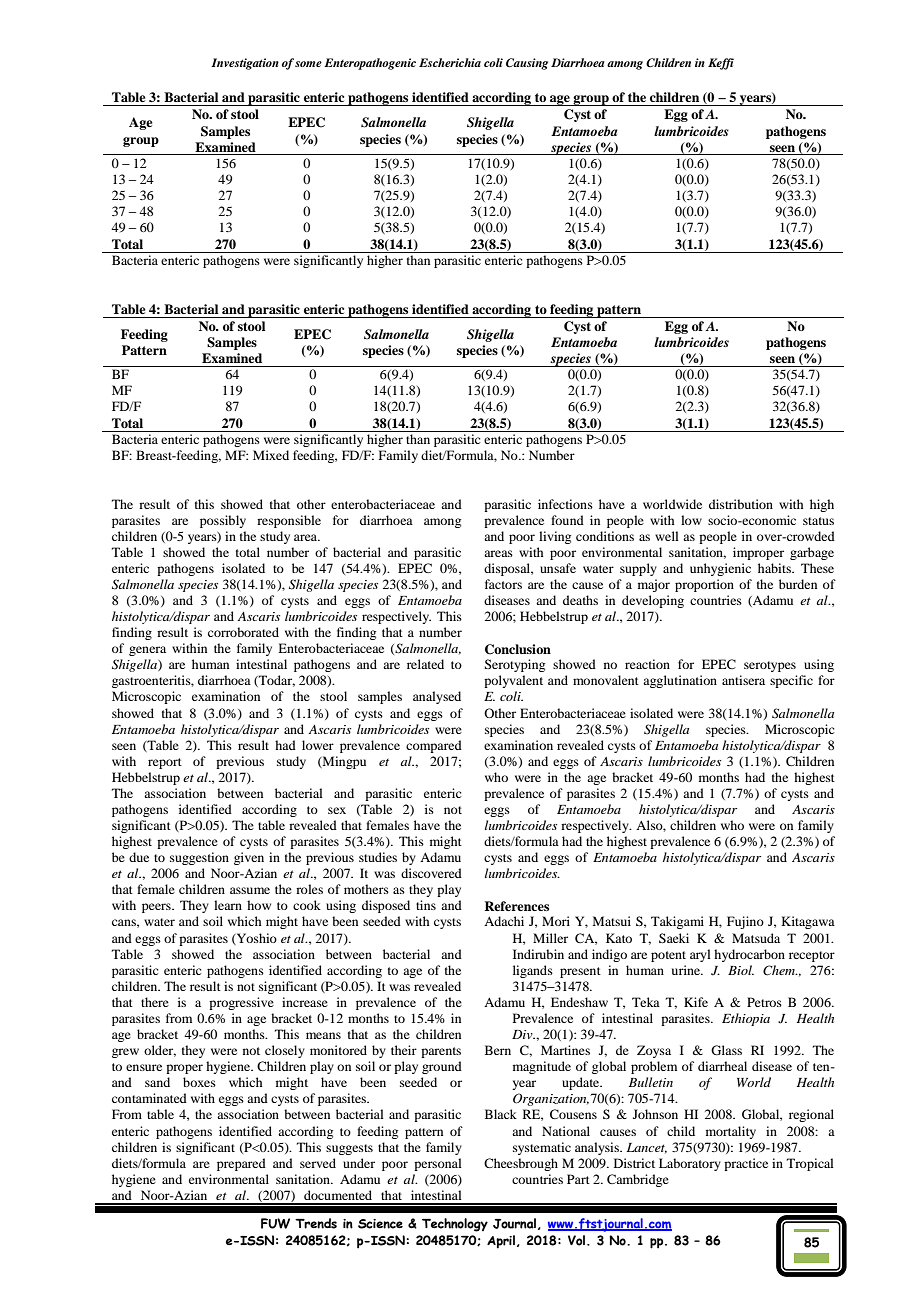 Image resolution: width=924 pixels, height=1307 pixels. Describe the element at coordinates (743, 680) in the screenshot. I see `antisera` at that location.
